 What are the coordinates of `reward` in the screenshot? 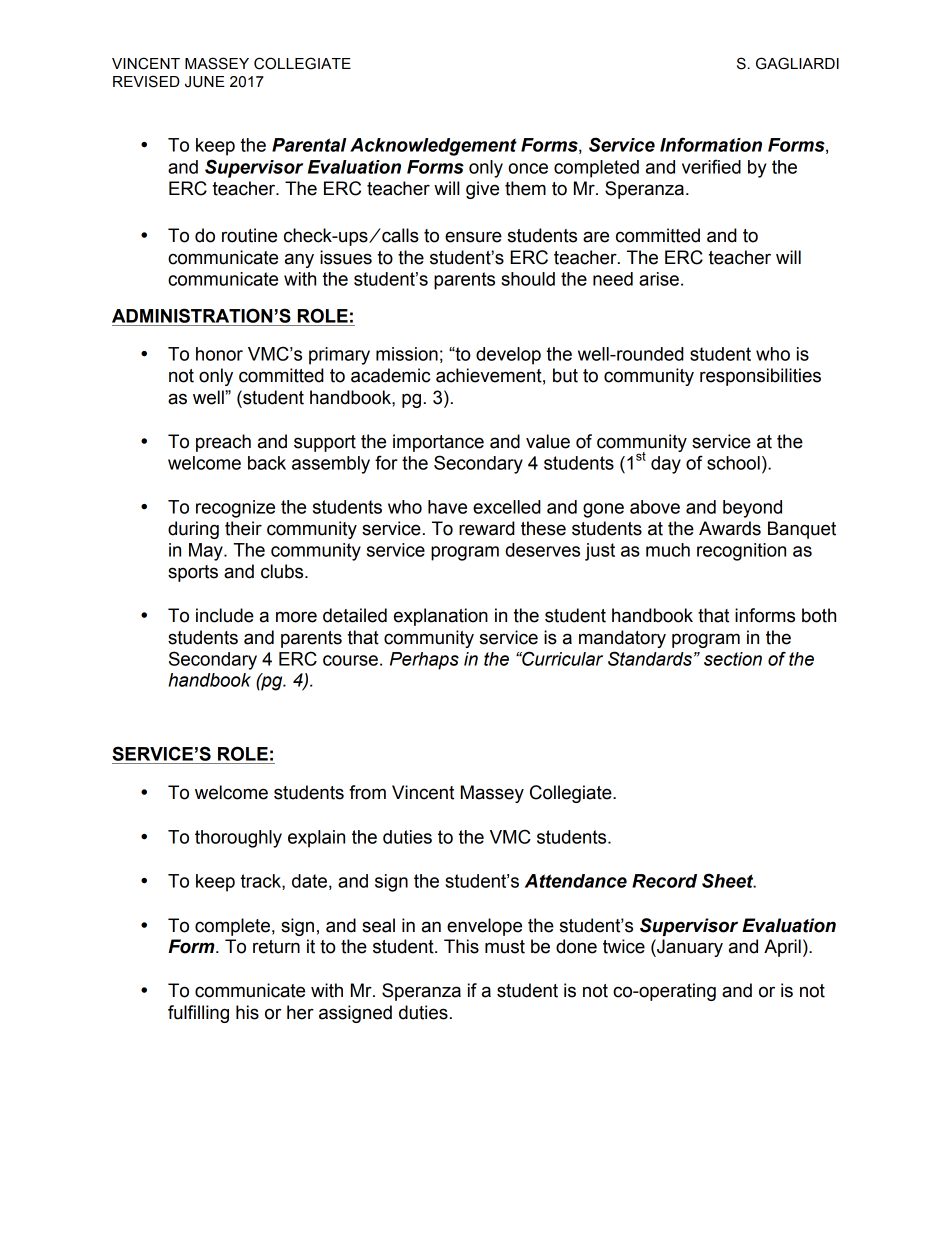 It's located at (487, 528).
